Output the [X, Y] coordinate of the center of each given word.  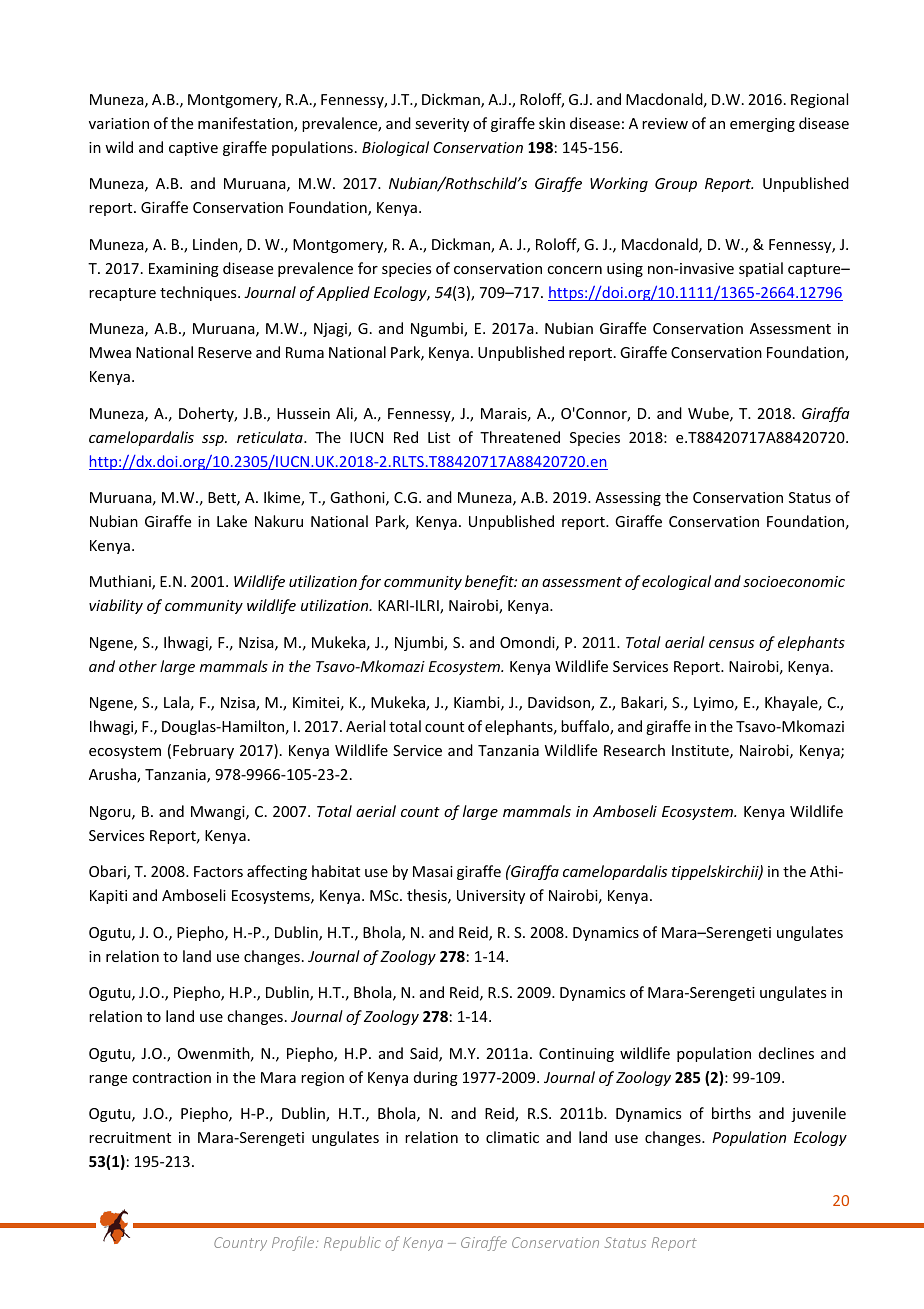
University [491, 897]
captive [193, 149]
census [731, 644]
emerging [762, 125]
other [138, 666]
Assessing [628, 499]
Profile [294, 1243]
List [439, 437]
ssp [214, 440]
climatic [512, 1137]
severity [442, 125]
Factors [218, 871]
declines [786, 1053]
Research [634, 750]
